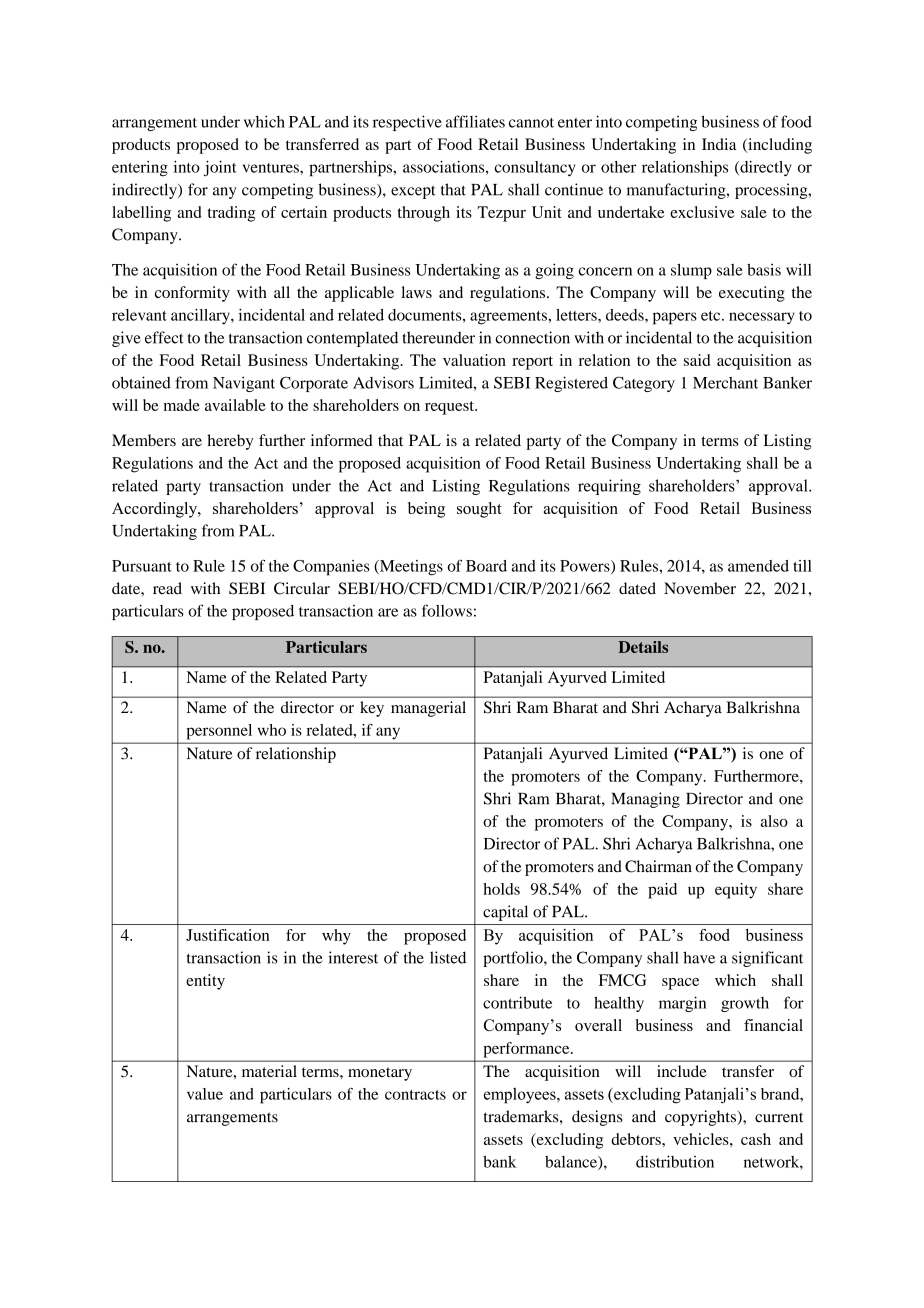  Describe the element at coordinates (415, 1095) in the screenshot. I see `contracts` at that location.
